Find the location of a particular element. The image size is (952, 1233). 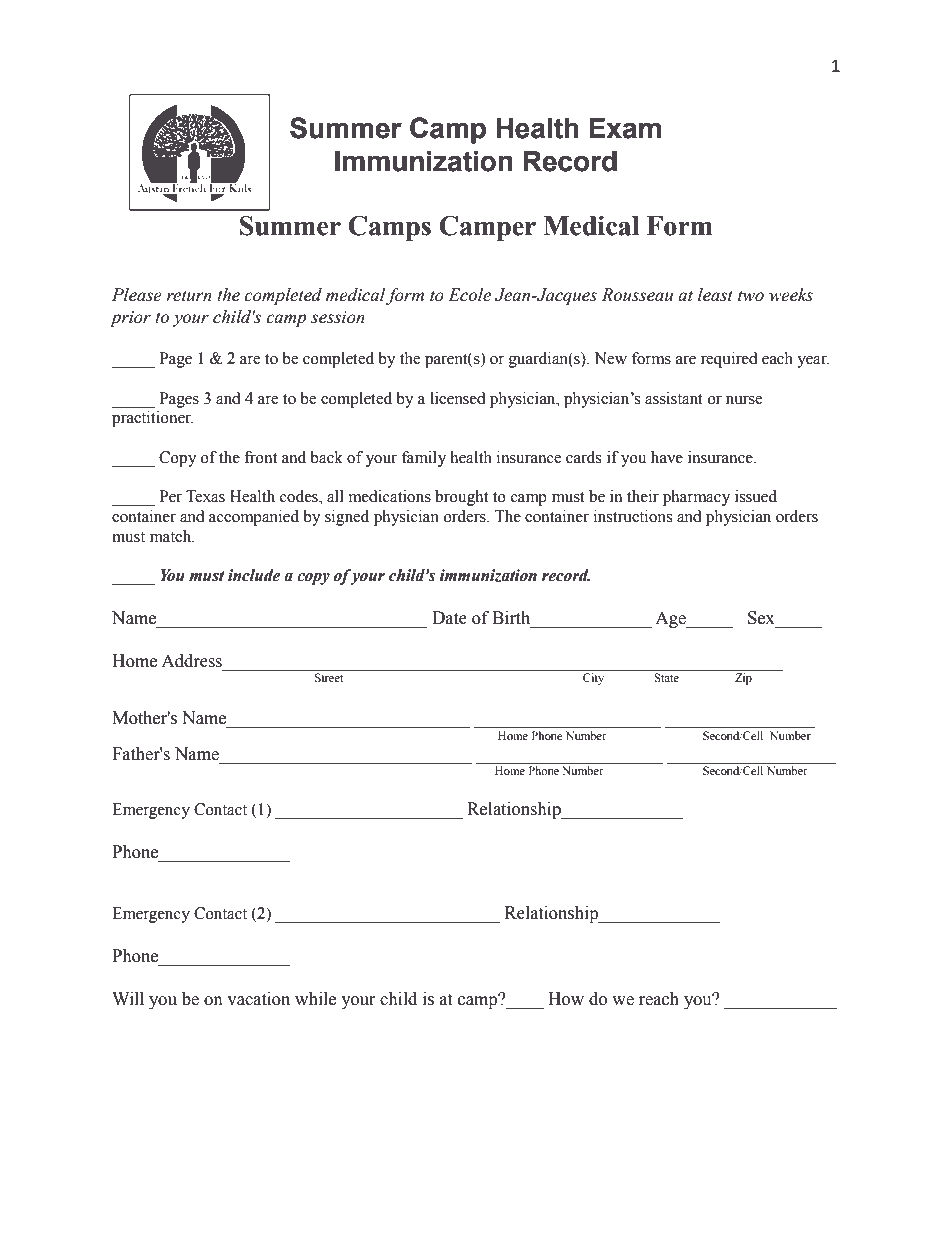

least is located at coordinates (715, 295).
